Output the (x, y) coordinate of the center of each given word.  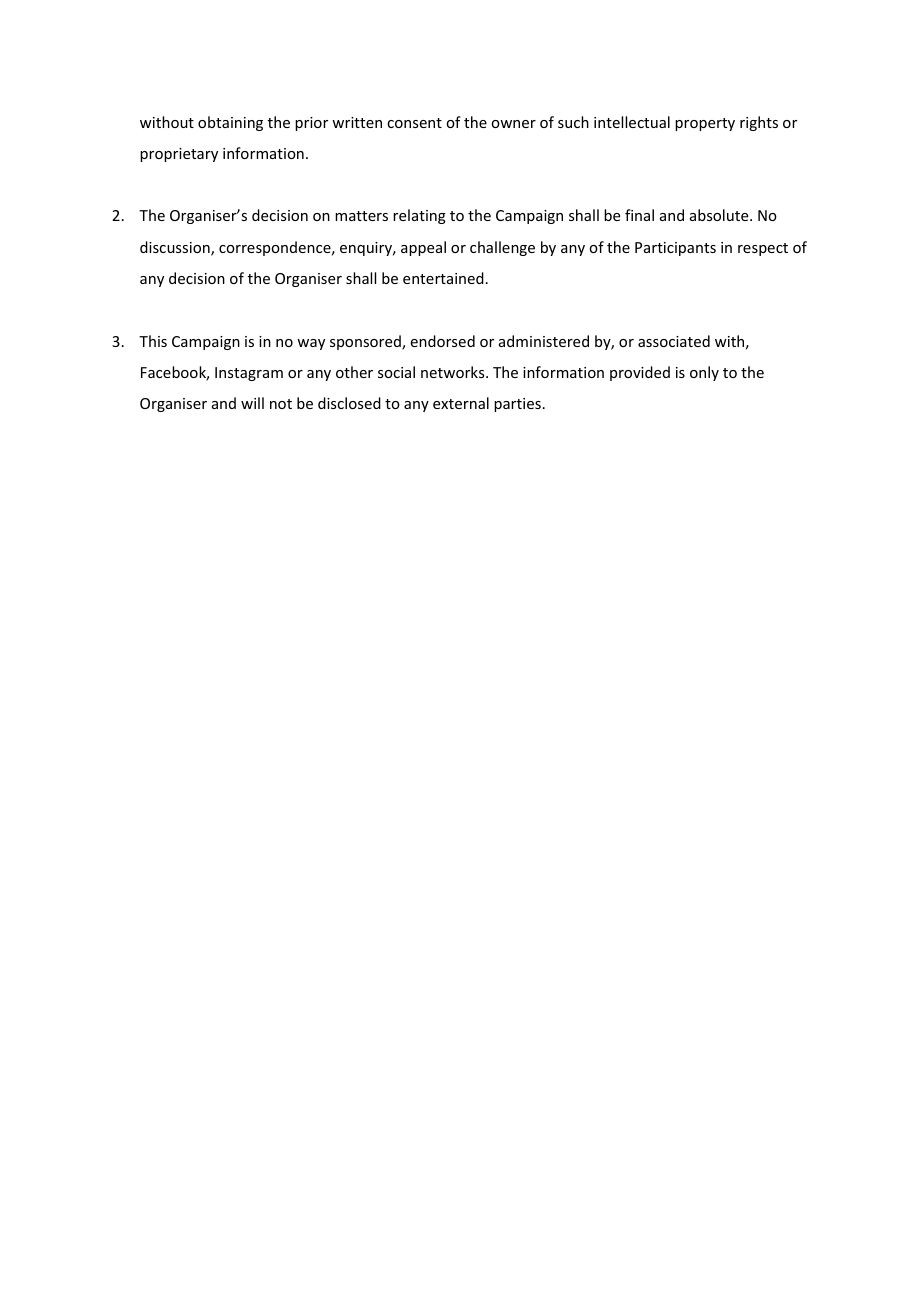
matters (361, 216)
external (461, 403)
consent (414, 123)
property (705, 124)
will (252, 403)
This (153, 341)
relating (419, 216)
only (704, 373)
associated (674, 341)
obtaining (230, 123)
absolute (720, 215)
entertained (443, 278)
